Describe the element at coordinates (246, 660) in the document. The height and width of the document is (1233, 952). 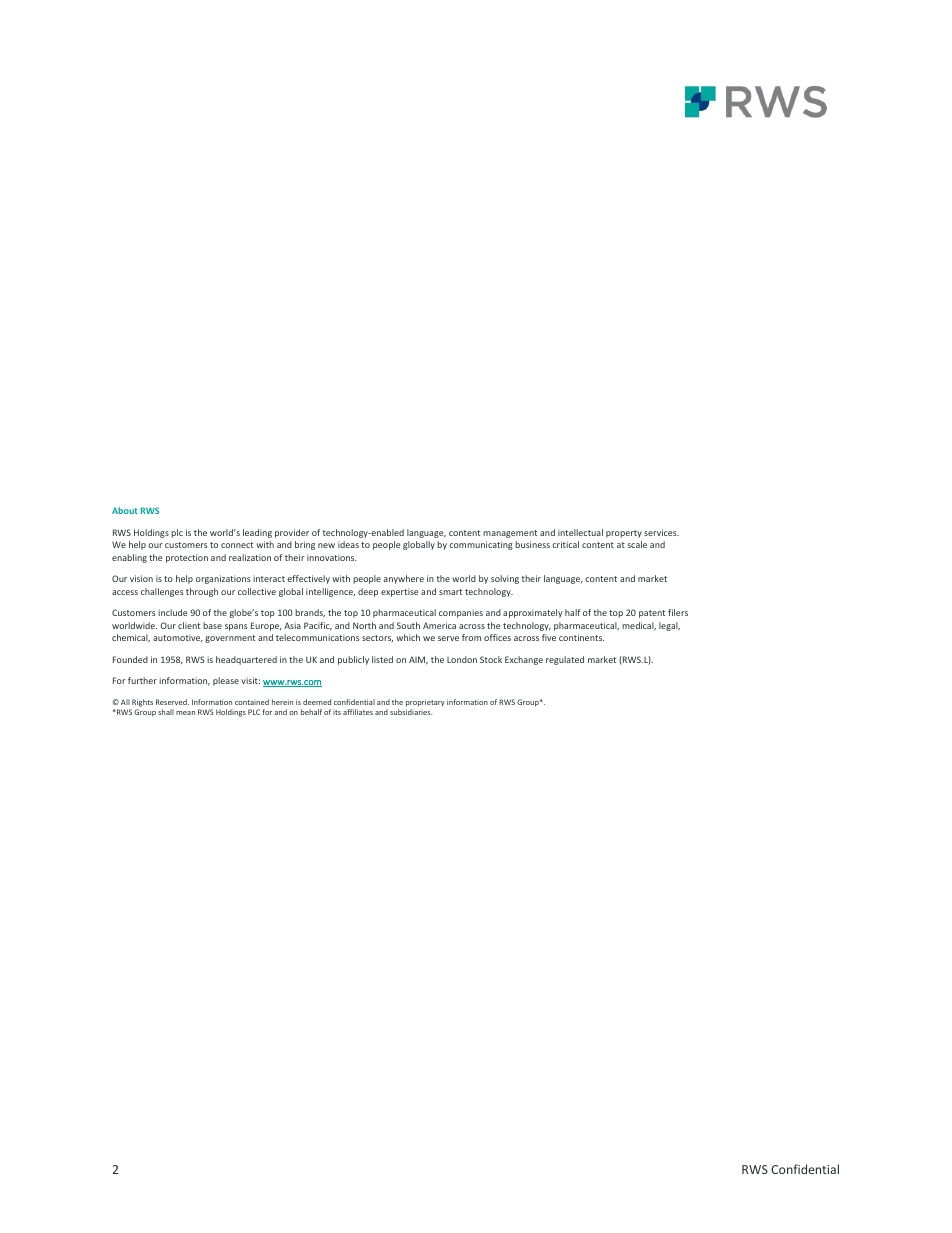
I see `headquartered` at that location.
